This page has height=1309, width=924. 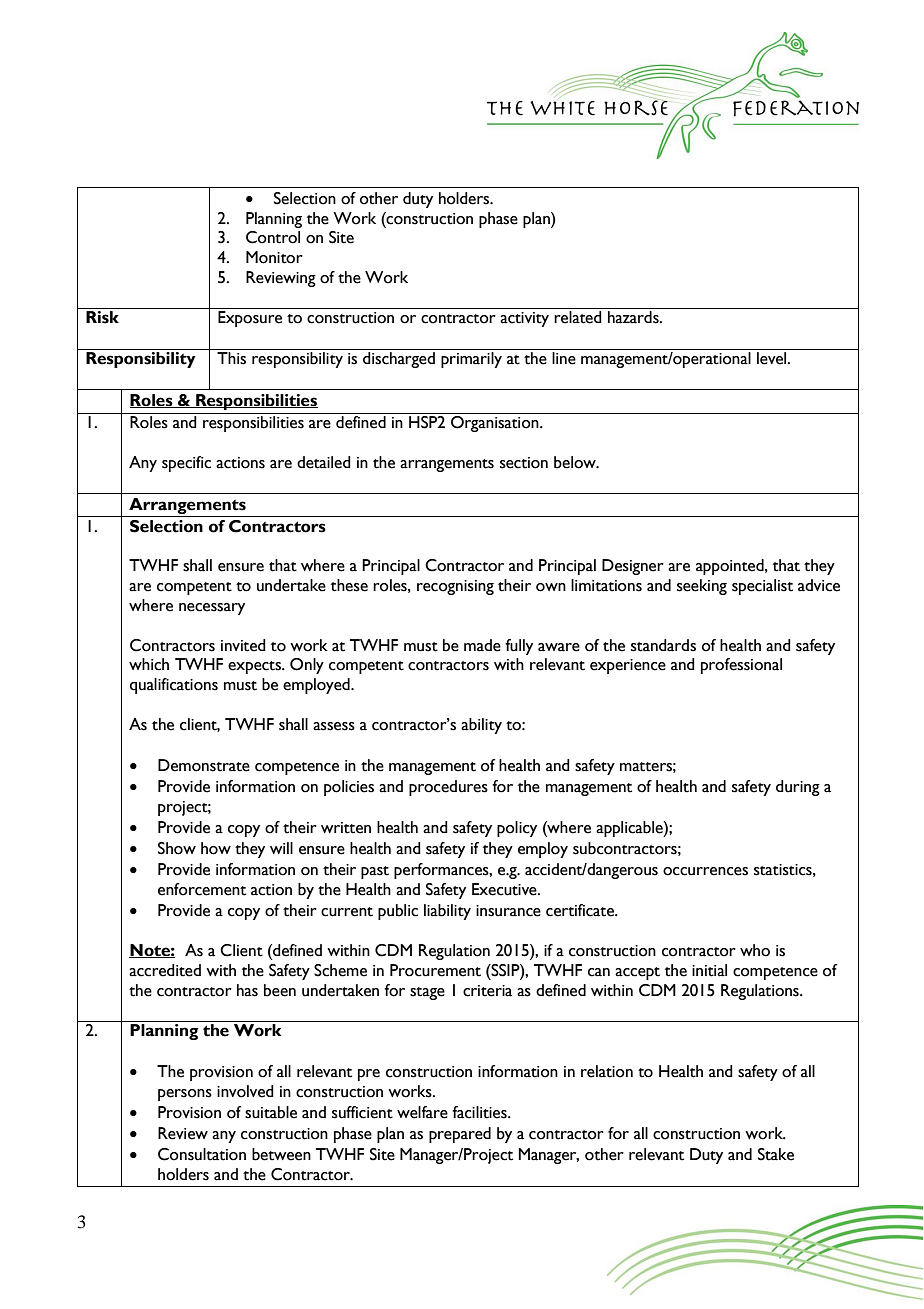 What do you see at coordinates (202, 889) in the page?
I see `enforcement` at bounding box center [202, 889].
